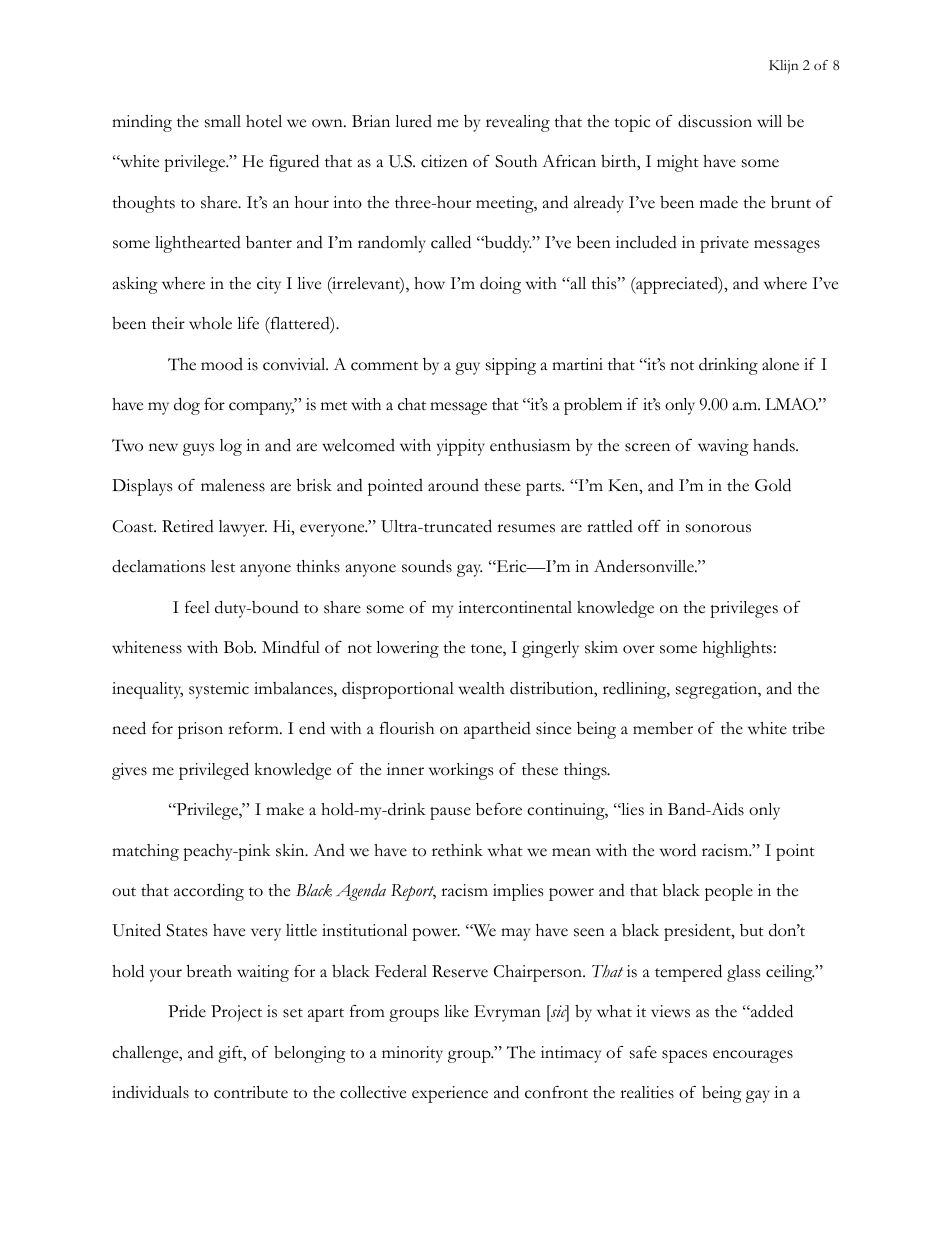 The height and width of the document is (1233, 952). I want to click on prison, so click(200, 730).
